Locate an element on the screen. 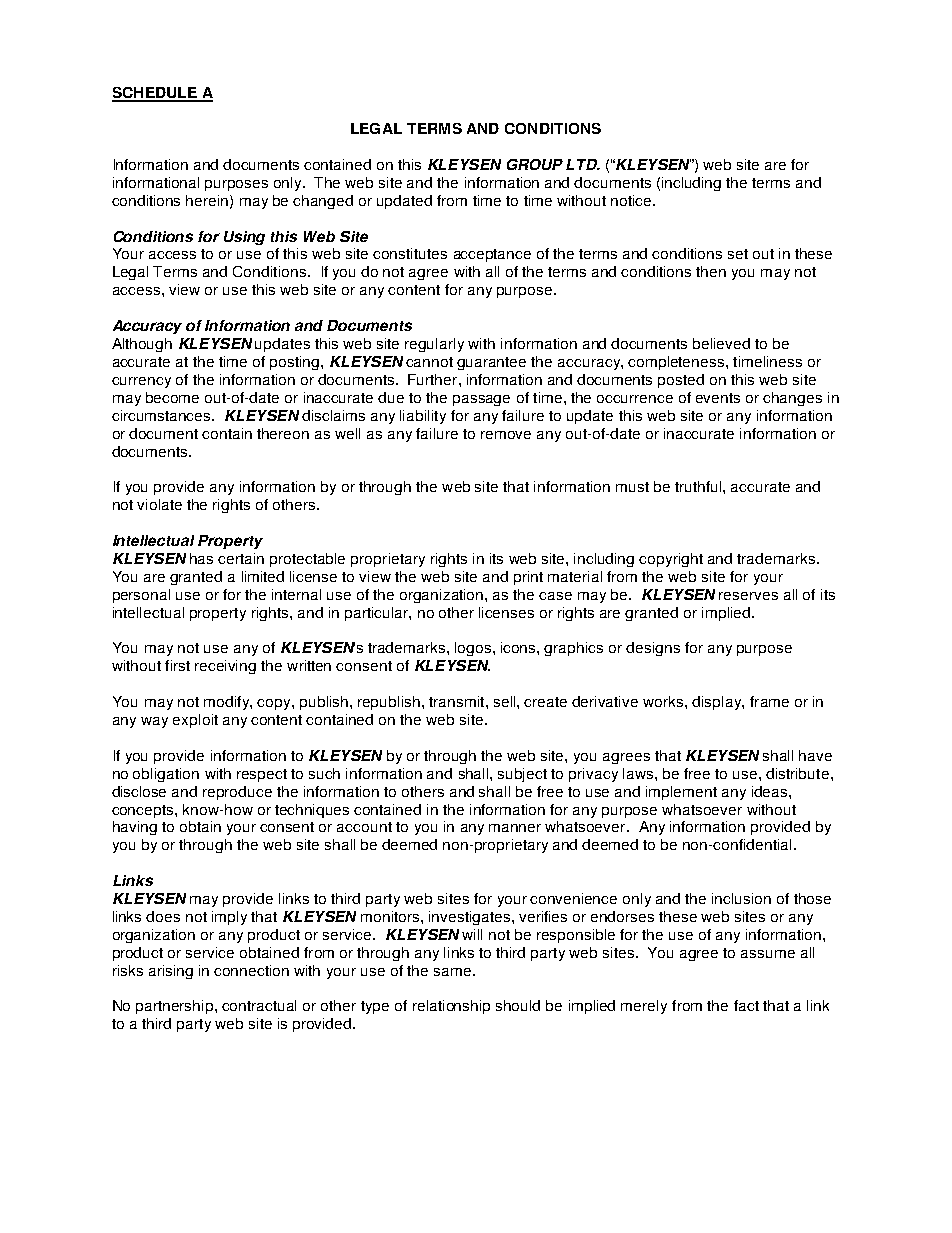 This screenshot has height=1233, width=952. SCHEDULE is located at coordinates (155, 94).
